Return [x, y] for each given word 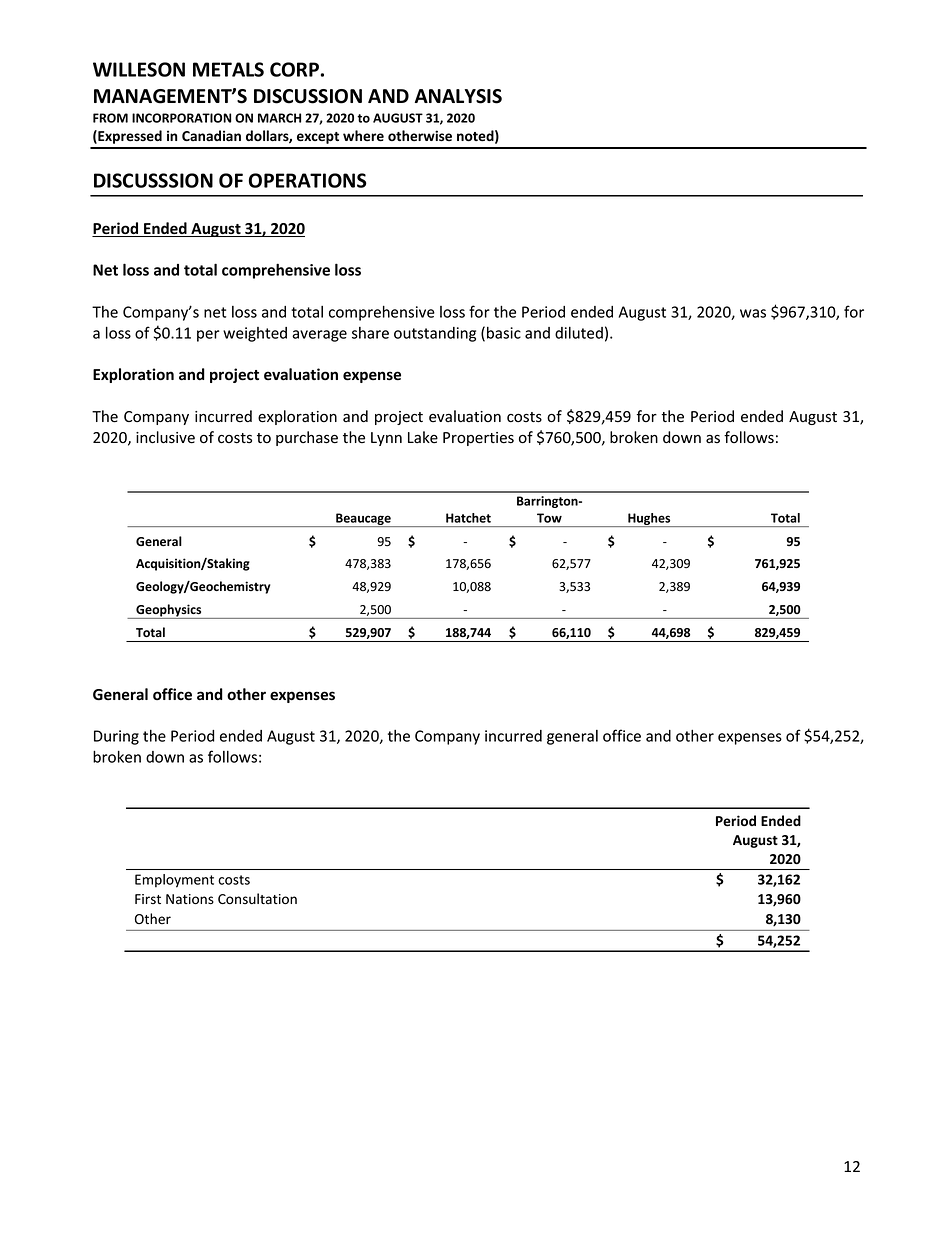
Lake [423, 437]
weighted [255, 334]
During [116, 737]
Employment [174, 881]
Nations [190, 899]
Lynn [386, 439]
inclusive [165, 437]
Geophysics [169, 611]
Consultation [257, 898]
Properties [478, 439]
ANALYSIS [458, 96]
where [363, 136]
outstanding [435, 334]
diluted [579, 333]
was [753, 313]
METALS [228, 69]
